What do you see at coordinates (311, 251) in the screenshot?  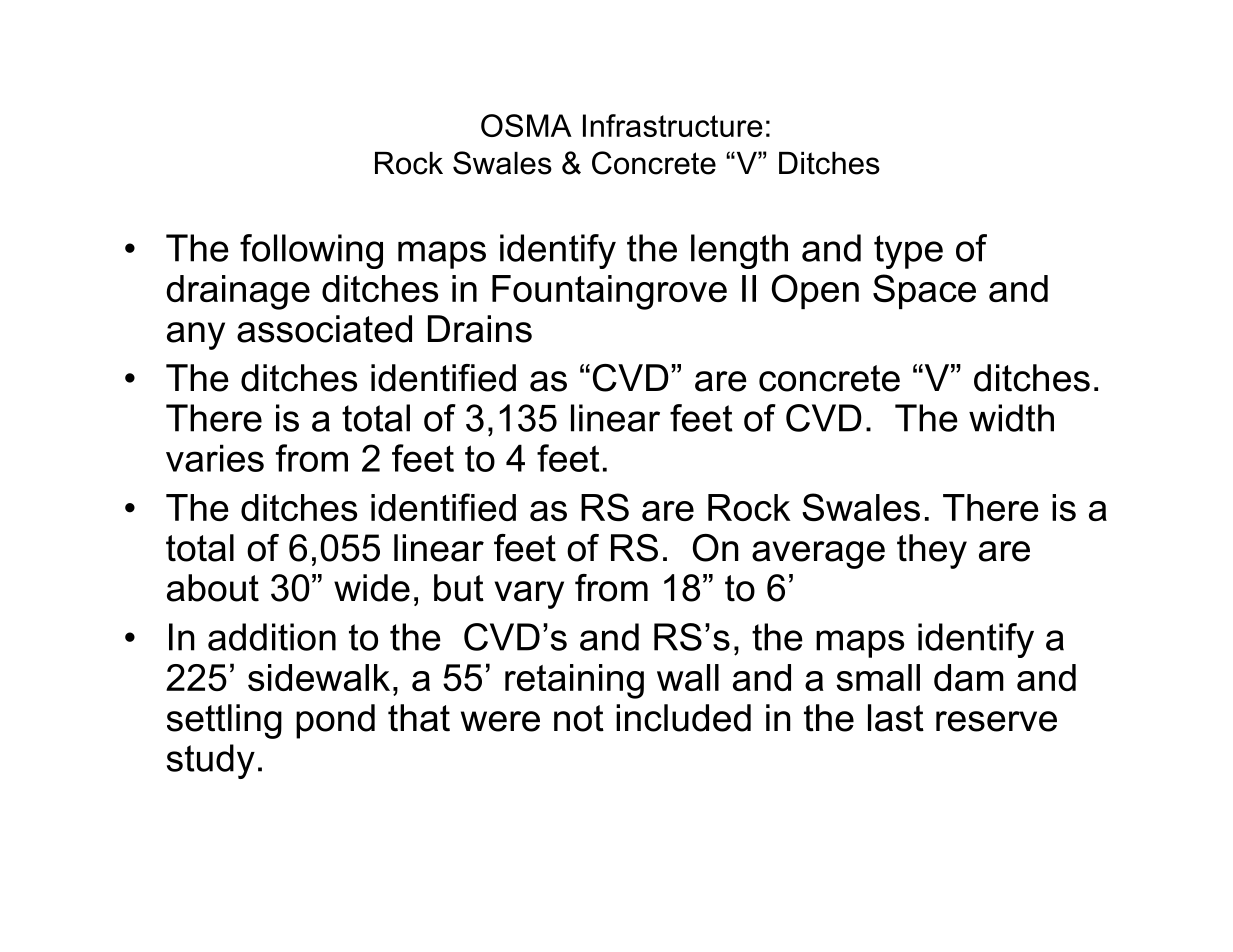 I see `following` at bounding box center [311, 251].
